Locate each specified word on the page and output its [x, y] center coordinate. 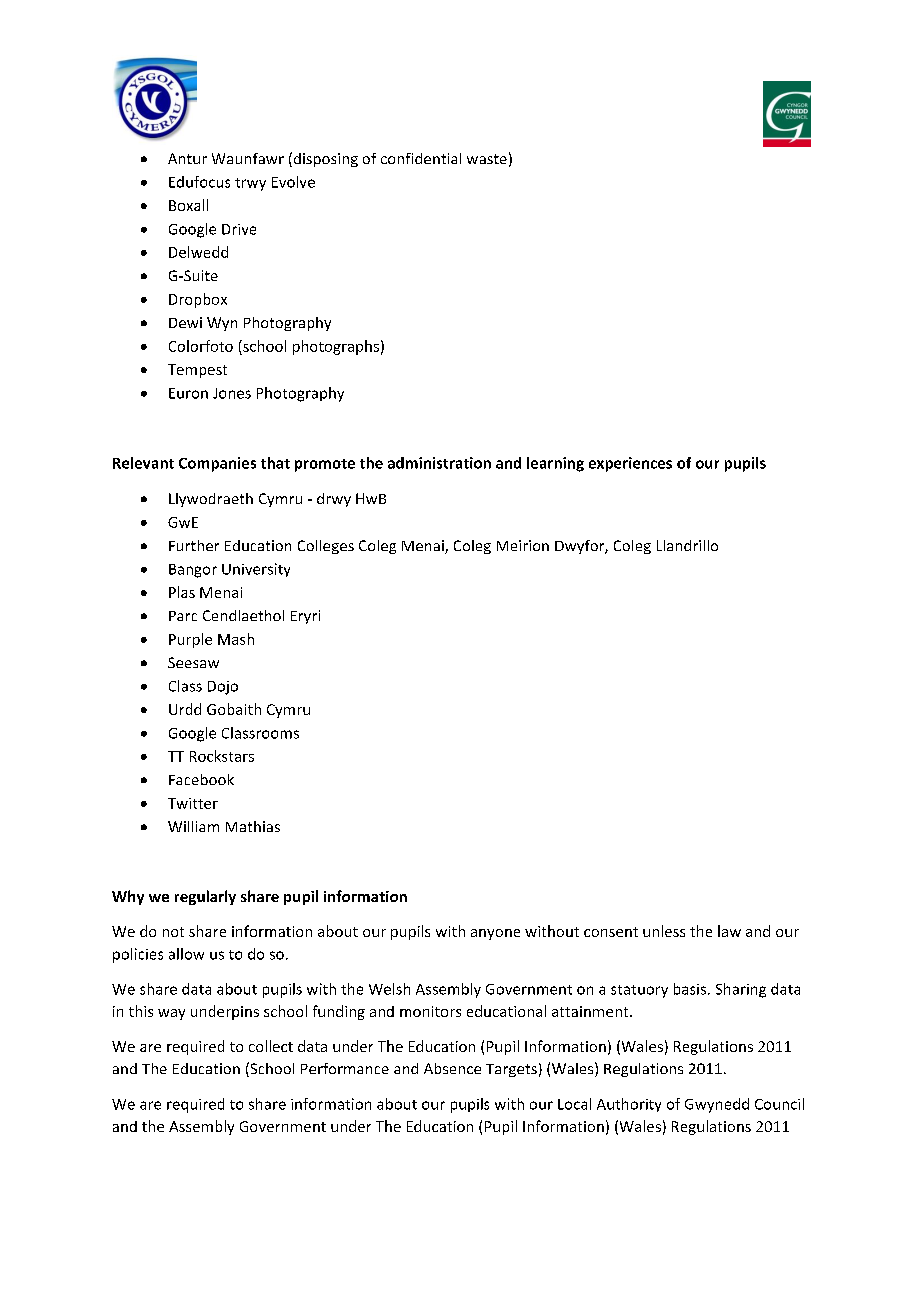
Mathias [253, 826]
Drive [239, 229]
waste [487, 159]
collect [271, 1046]
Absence [452, 1068]
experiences [630, 464]
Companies [217, 464]
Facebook [201, 779]
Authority [629, 1105]
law [729, 931]
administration [439, 463]
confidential [421, 158]
